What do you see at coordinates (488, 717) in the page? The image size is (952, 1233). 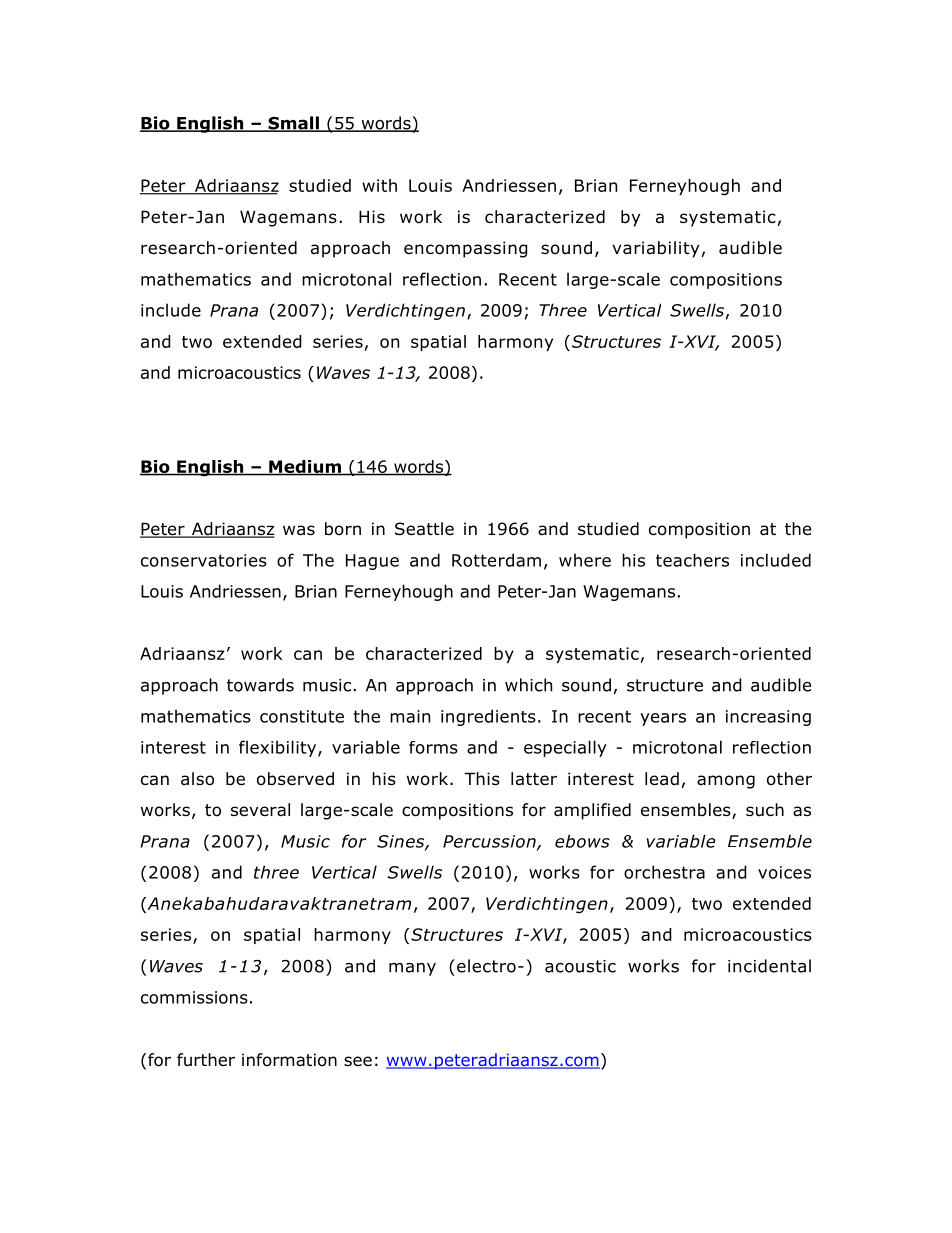 I see `ingredients` at bounding box center [488, 717].
